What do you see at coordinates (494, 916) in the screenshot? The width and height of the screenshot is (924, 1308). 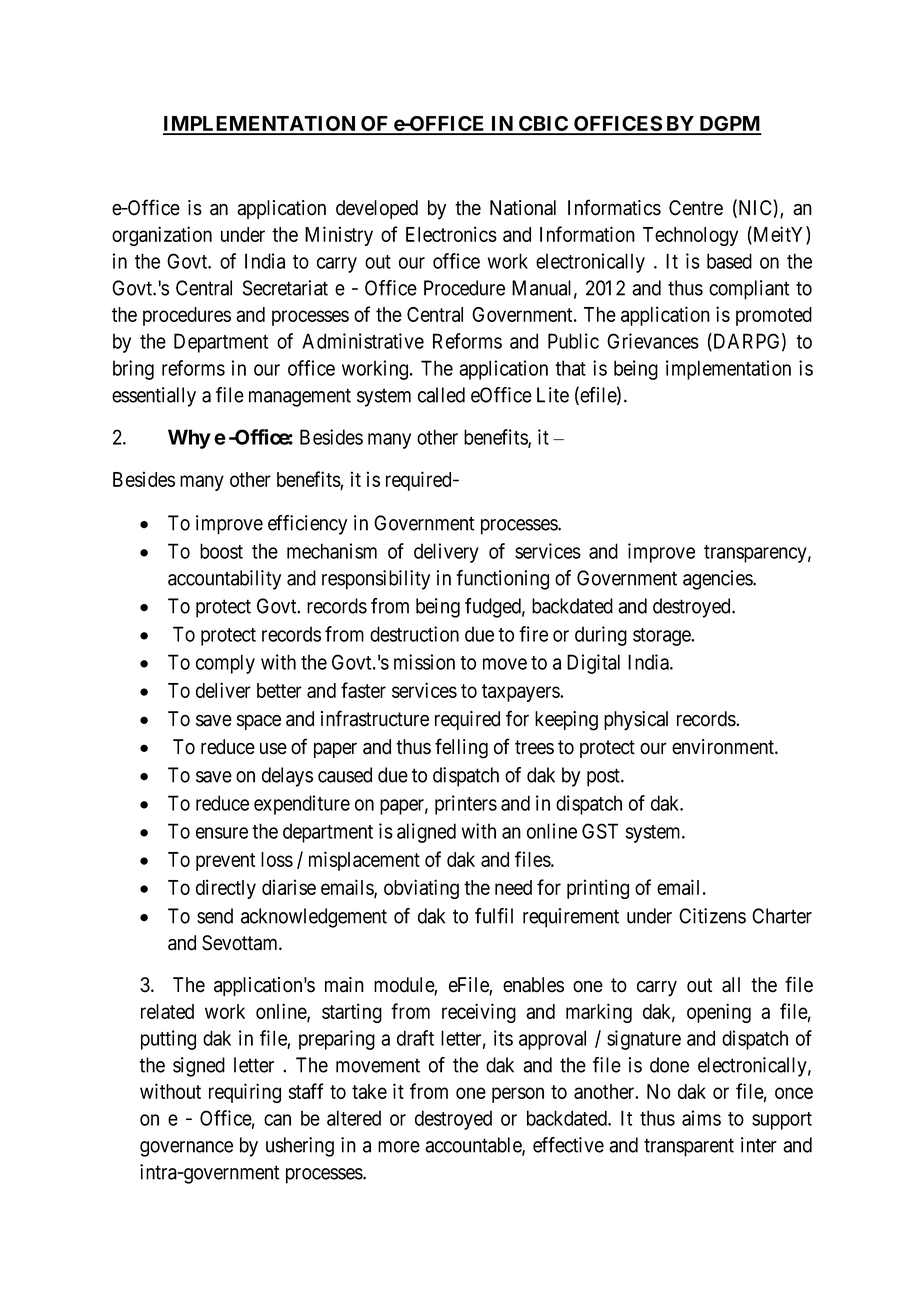 I see `fulfil` at bounding box center [494, 916].
